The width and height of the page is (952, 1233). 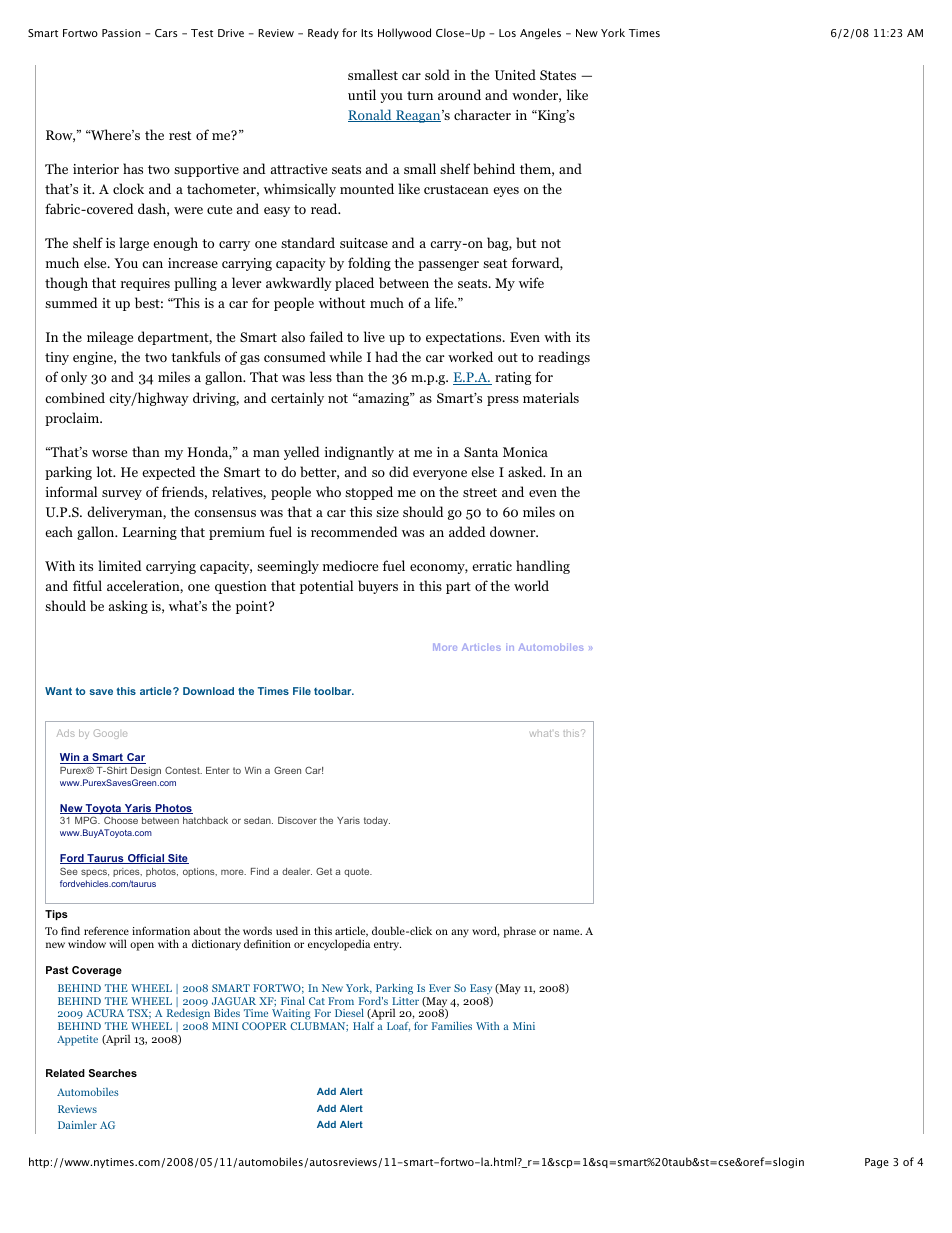 I want to click on today, so click(x=377, y=821).
